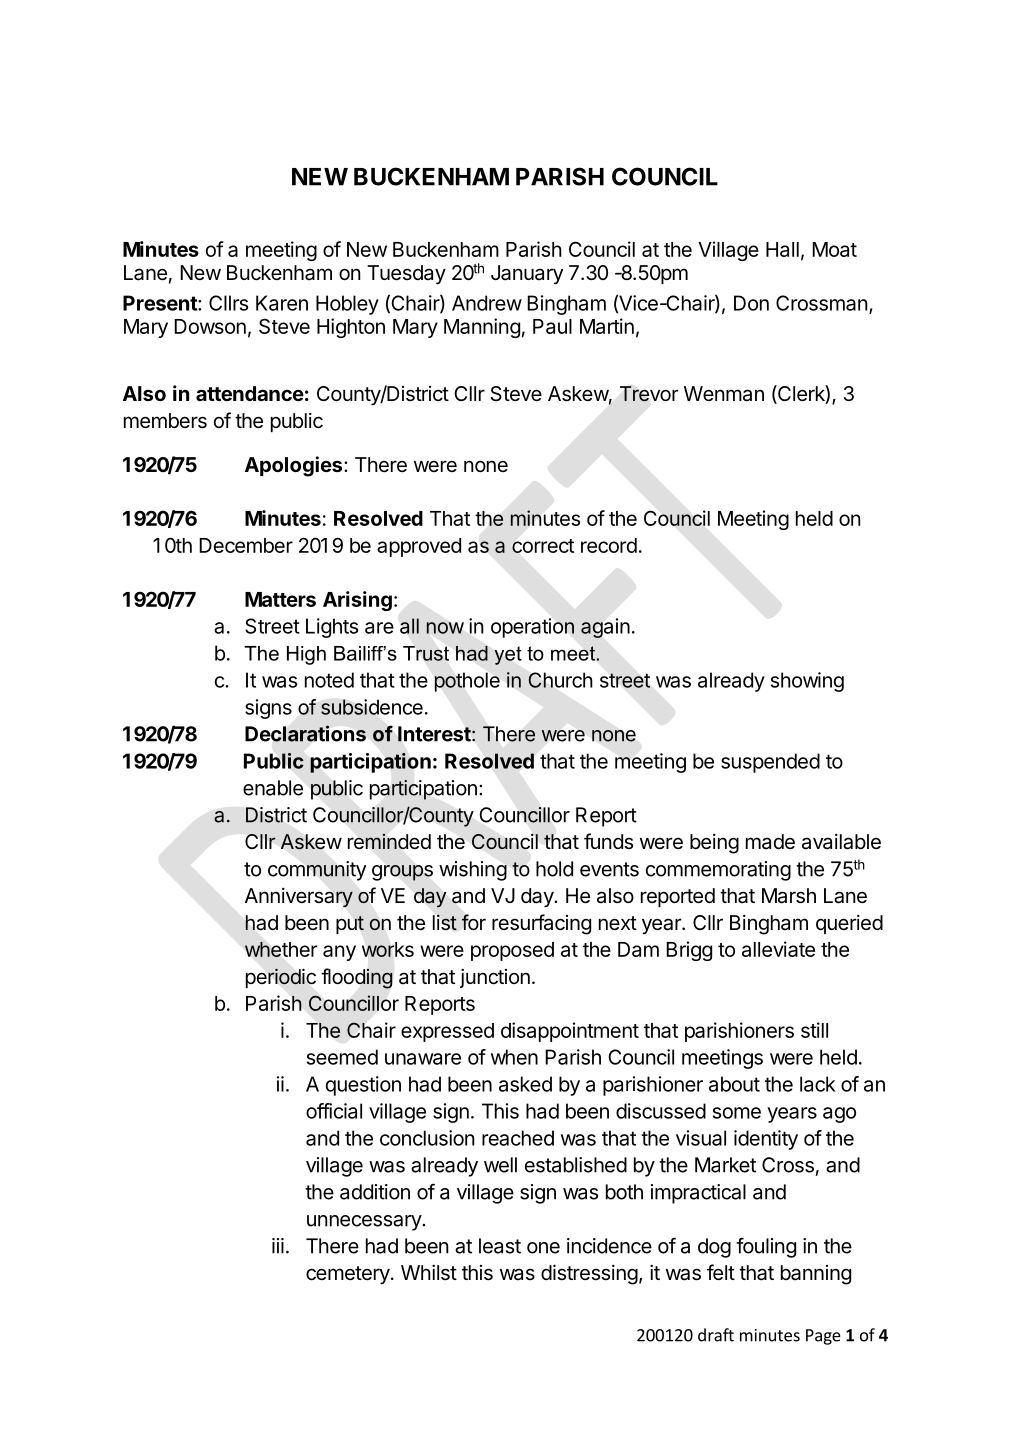 This page has width=1010, height=1429. Describe the element at coordinates (473, 871) in the page. I see `wishing` at that location.
